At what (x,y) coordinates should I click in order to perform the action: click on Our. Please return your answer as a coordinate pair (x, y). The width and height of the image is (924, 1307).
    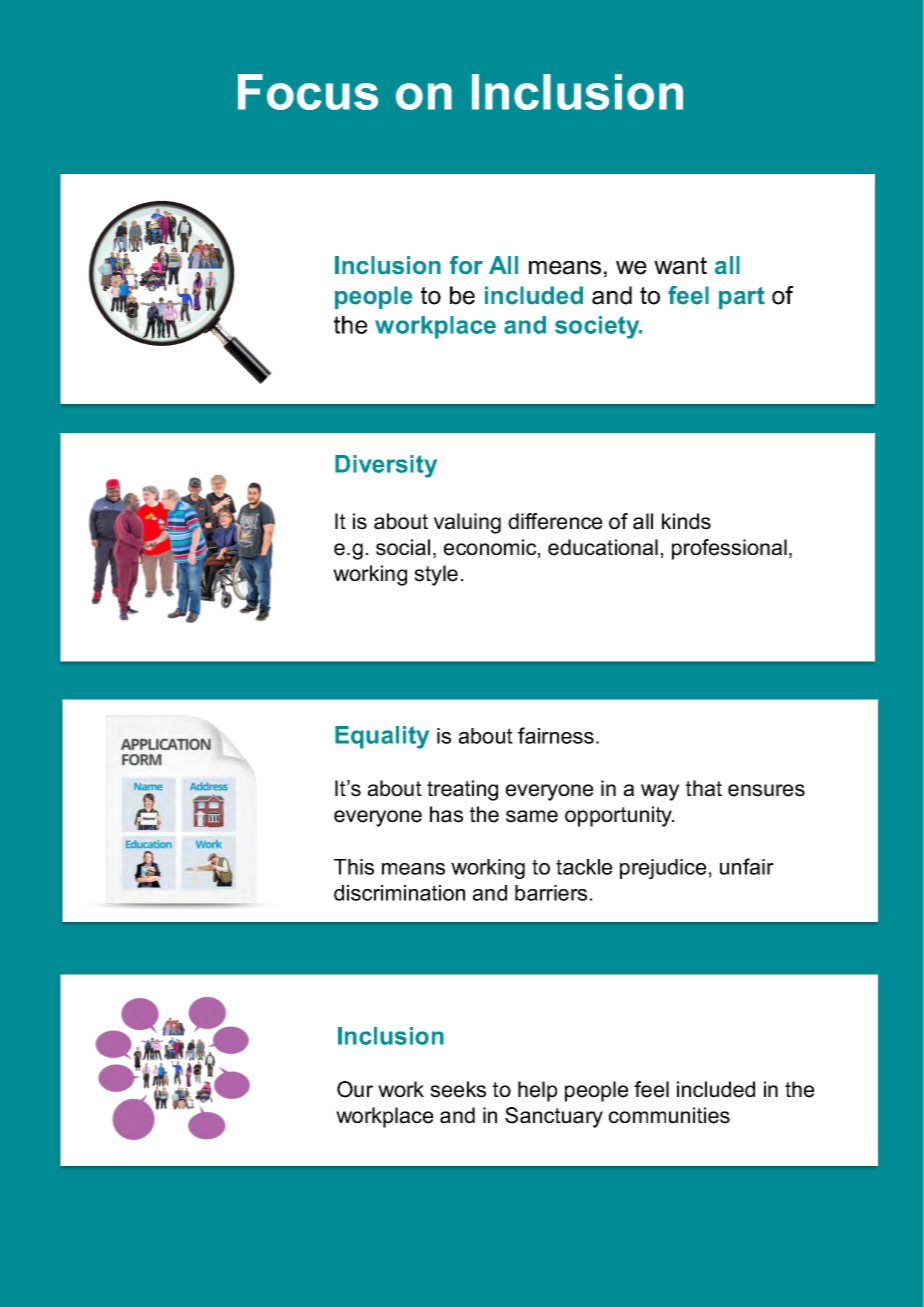
    Looking at the image, I should click on (355, 1089).
